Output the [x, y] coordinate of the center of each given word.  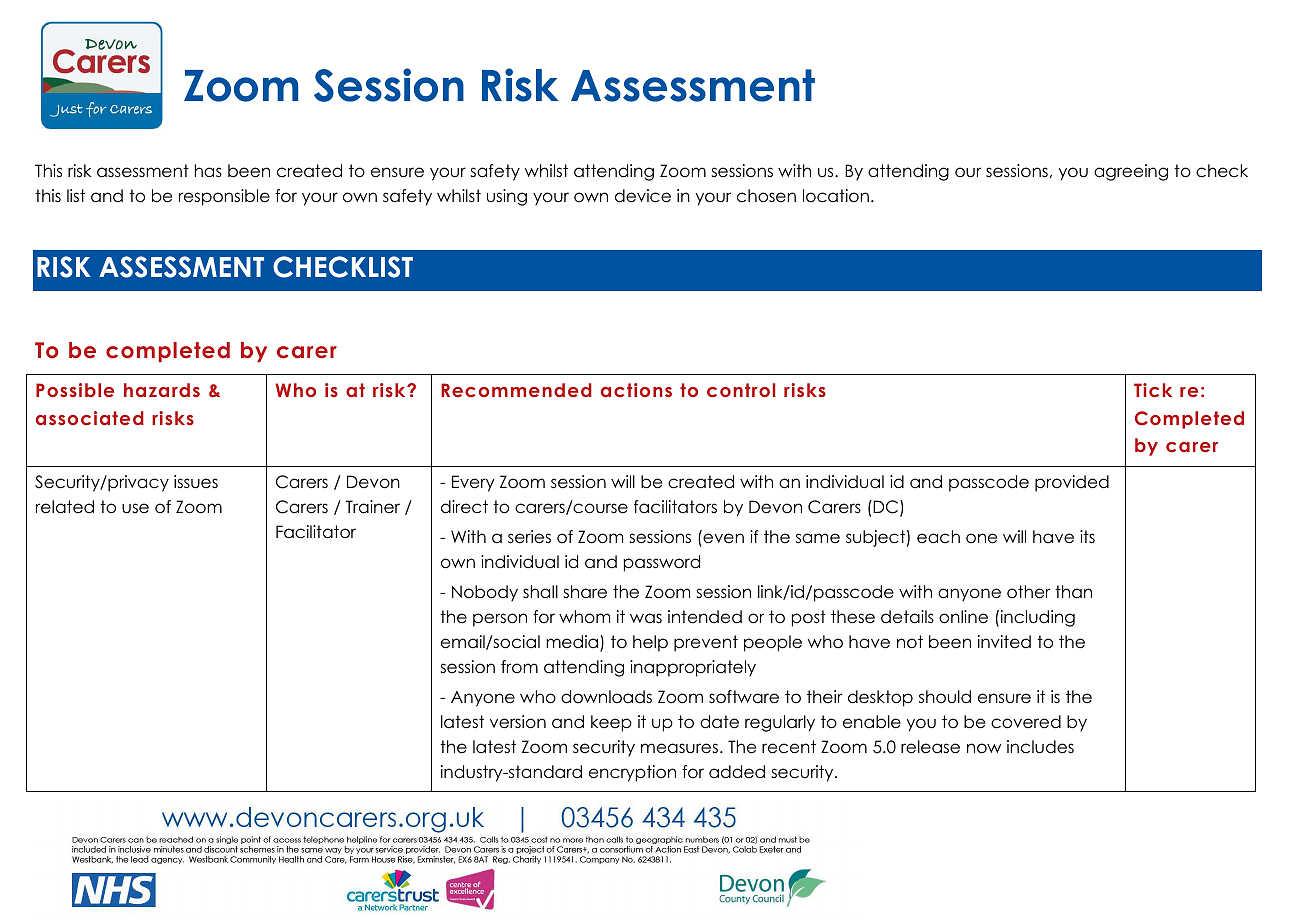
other [1028, 592]
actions [636, 390]
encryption [632, 773]
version [518, 722]
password [662, 563]
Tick [1153, 390]
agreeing [1131, 172]
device [643, 196]
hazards [162, 390]
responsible [224, 197]
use [135, 508]
